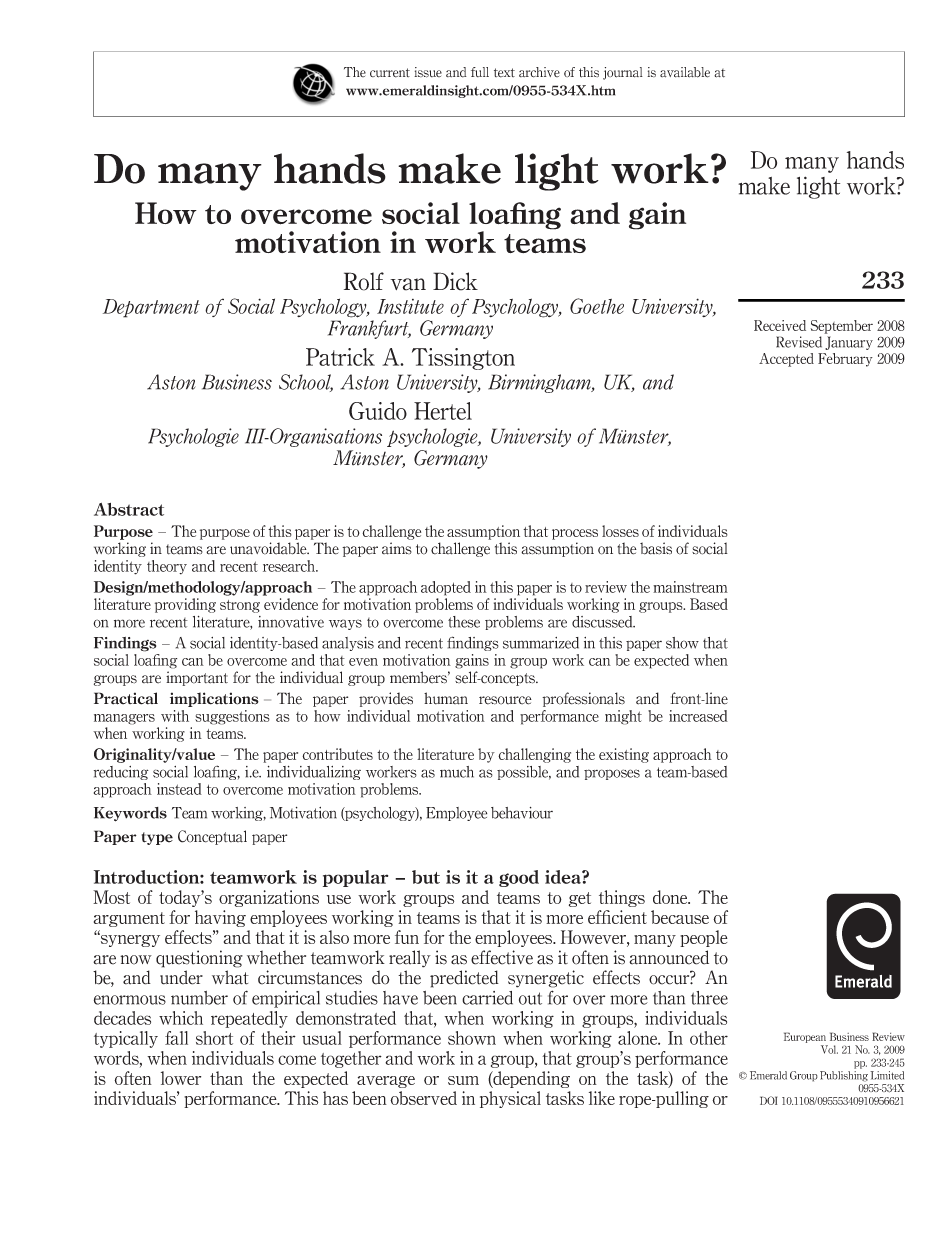  Describe the element at coordinates (671, 897) in the screenshot. I see `done` at that location.
